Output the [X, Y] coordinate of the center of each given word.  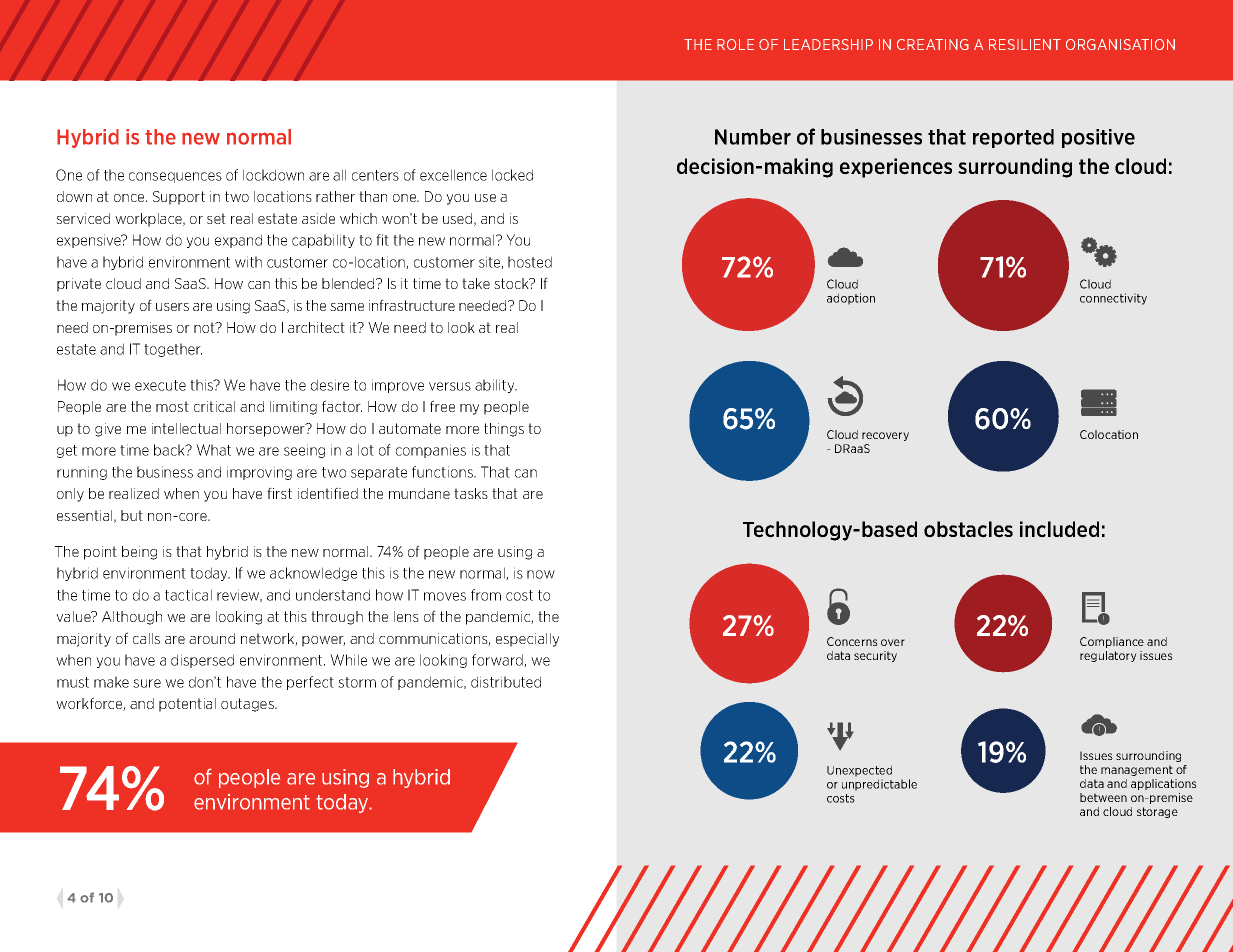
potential [187, 705]
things [504, 430]
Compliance [1112, 642]
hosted [530, 262]
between [1103, 797]
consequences [175, 177]
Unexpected [859, 771]
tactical [188, 595]
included [1059, 529]
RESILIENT [1025, 44]
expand [238, 241]
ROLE [735, 44]
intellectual [186, 428]
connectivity [1113, 299]
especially [527, 640]
